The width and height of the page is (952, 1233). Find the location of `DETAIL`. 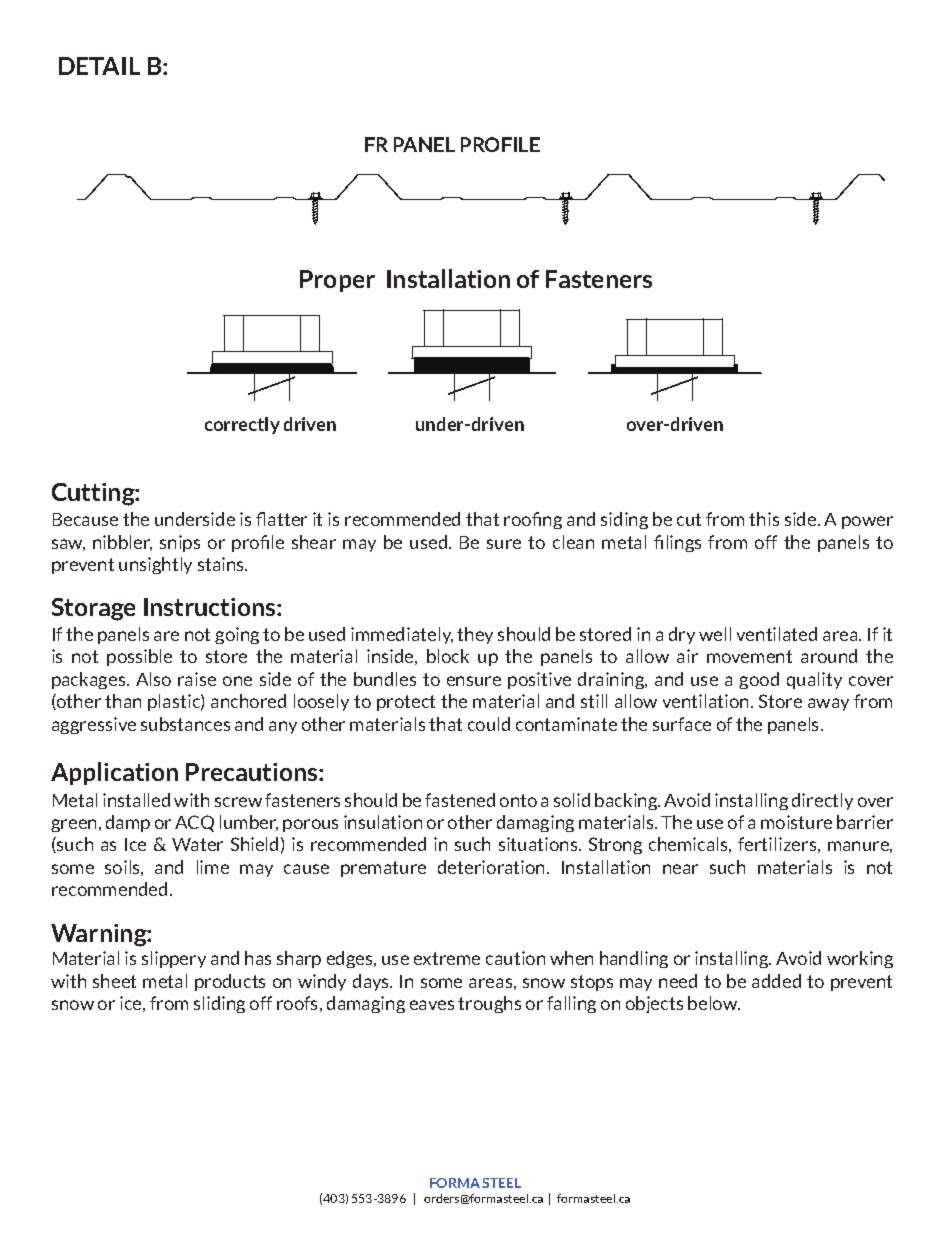

DETAIL is located at coordinates (99, 66).
